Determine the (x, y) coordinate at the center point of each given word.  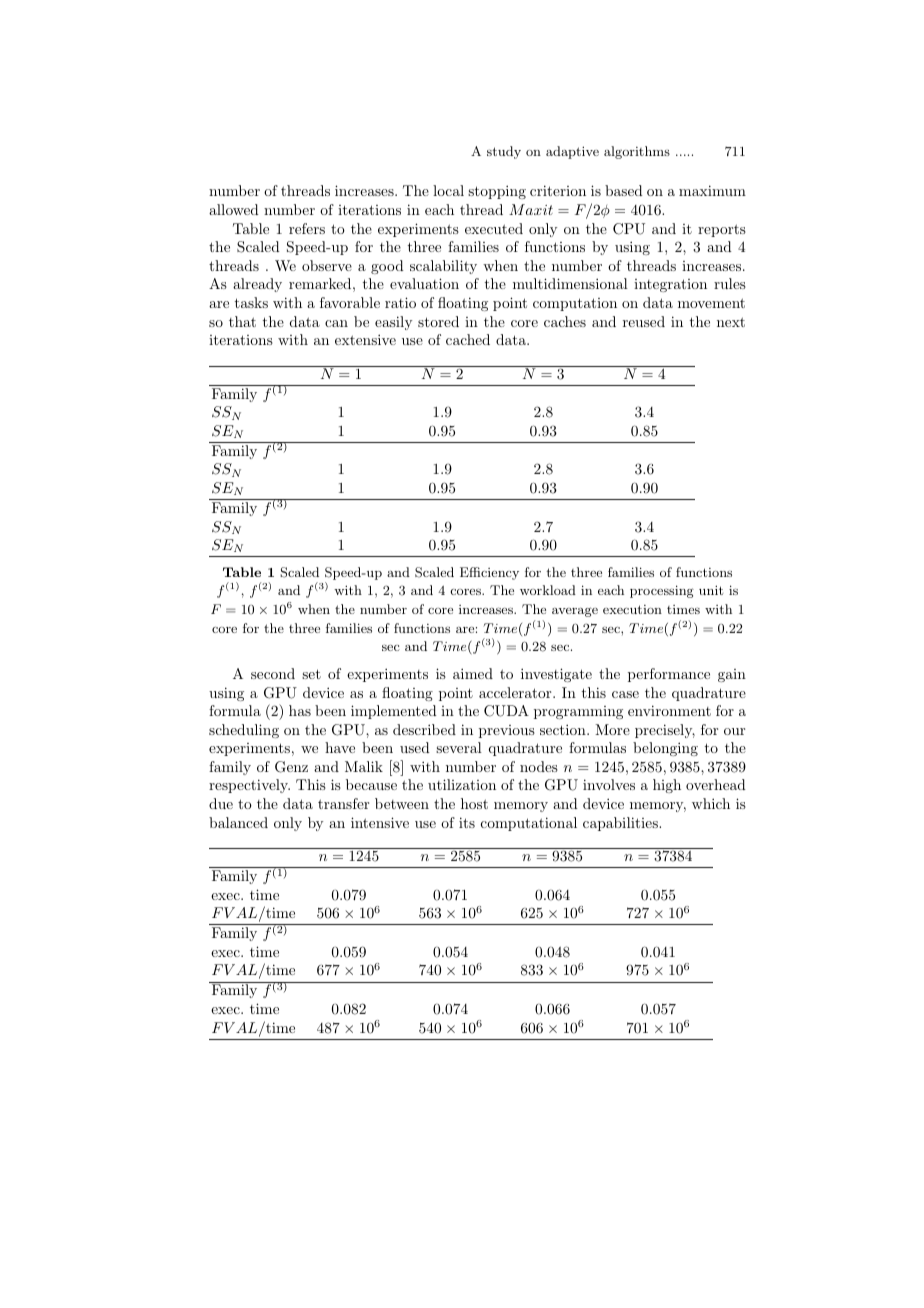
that (242, 321)
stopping (497, 192)
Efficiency (489, 573)
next (731, 322)
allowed (234, 209)
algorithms (637, 152)
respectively (249, 786)
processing (662, 591)
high (667, 786)
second (273, 673)
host (474, 803)
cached (468, 339)
